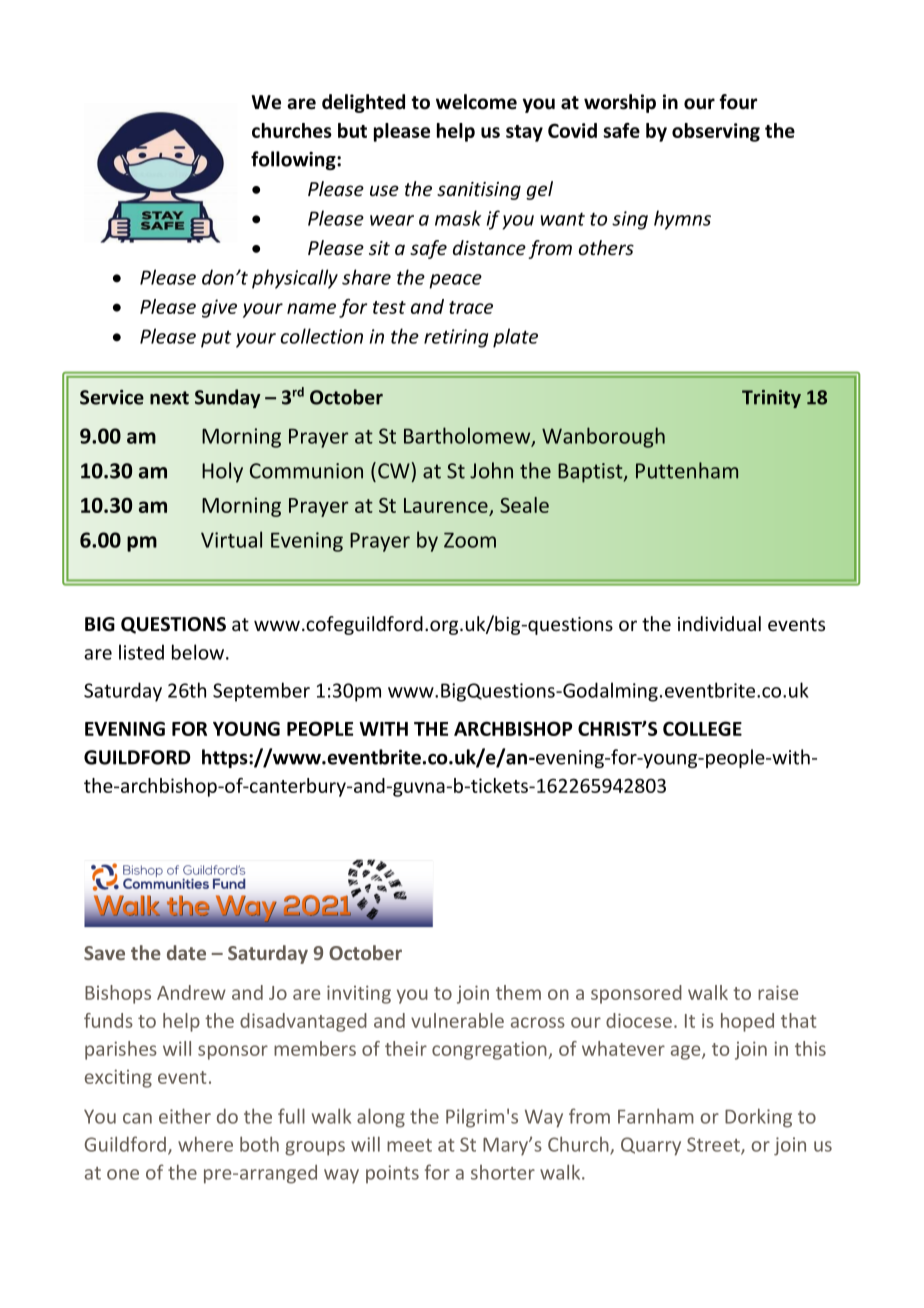 The height and width of the screenshot is (1308, 924). I want to click on individual, so click(719, 623).
